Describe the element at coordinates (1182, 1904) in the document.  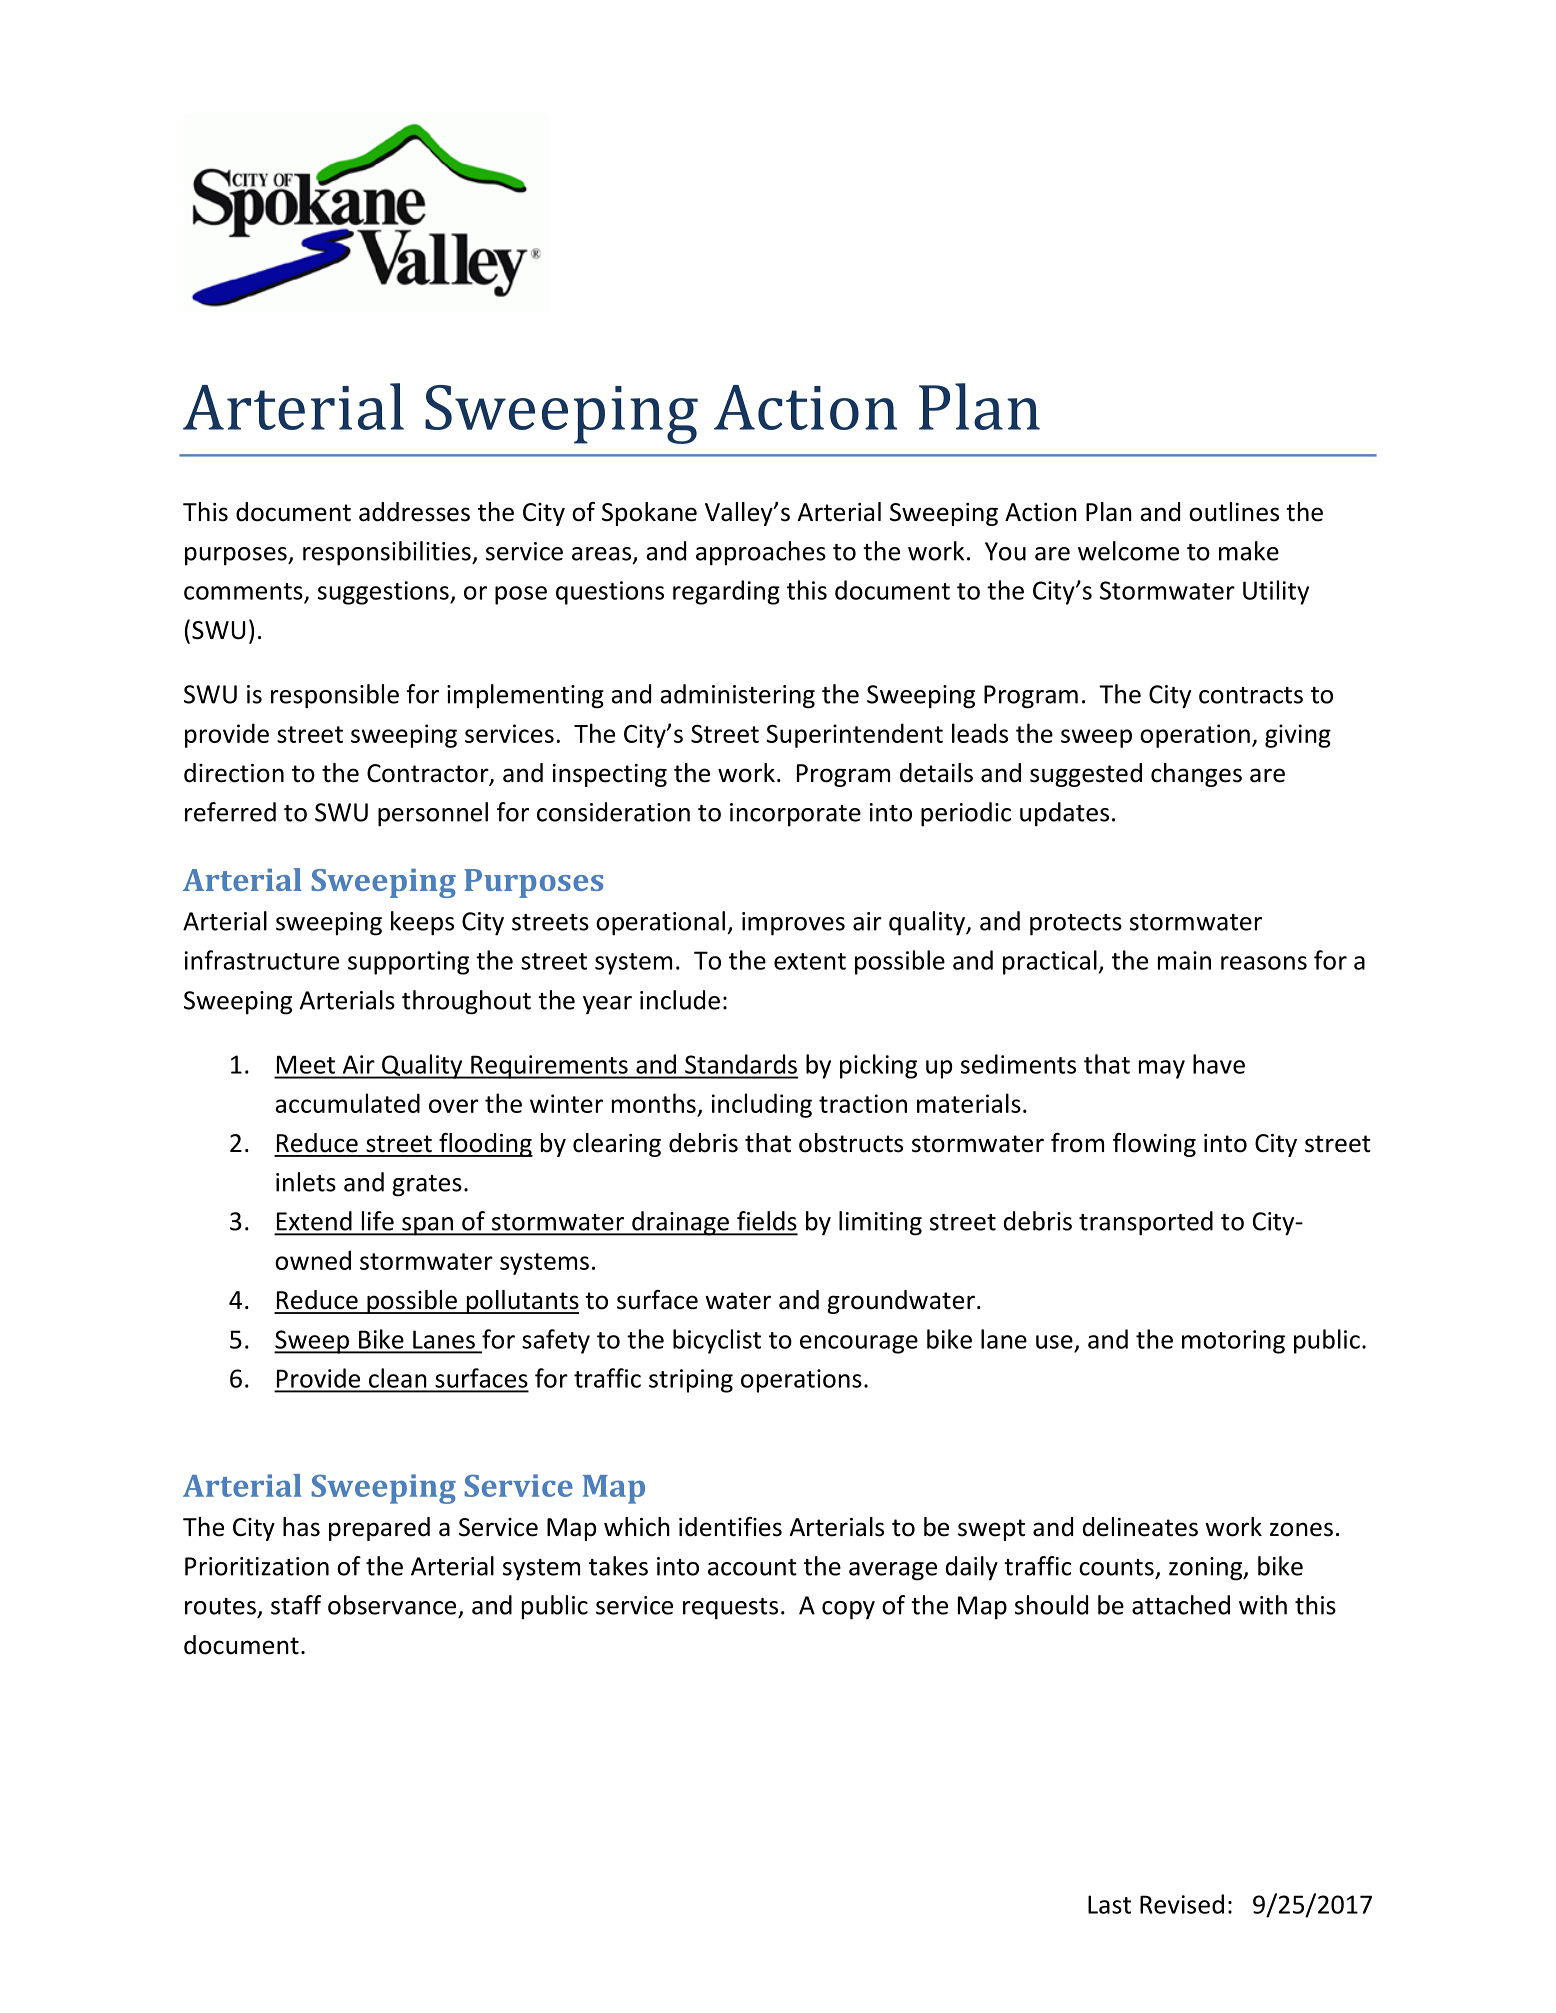
I see `Revised` at that location.
